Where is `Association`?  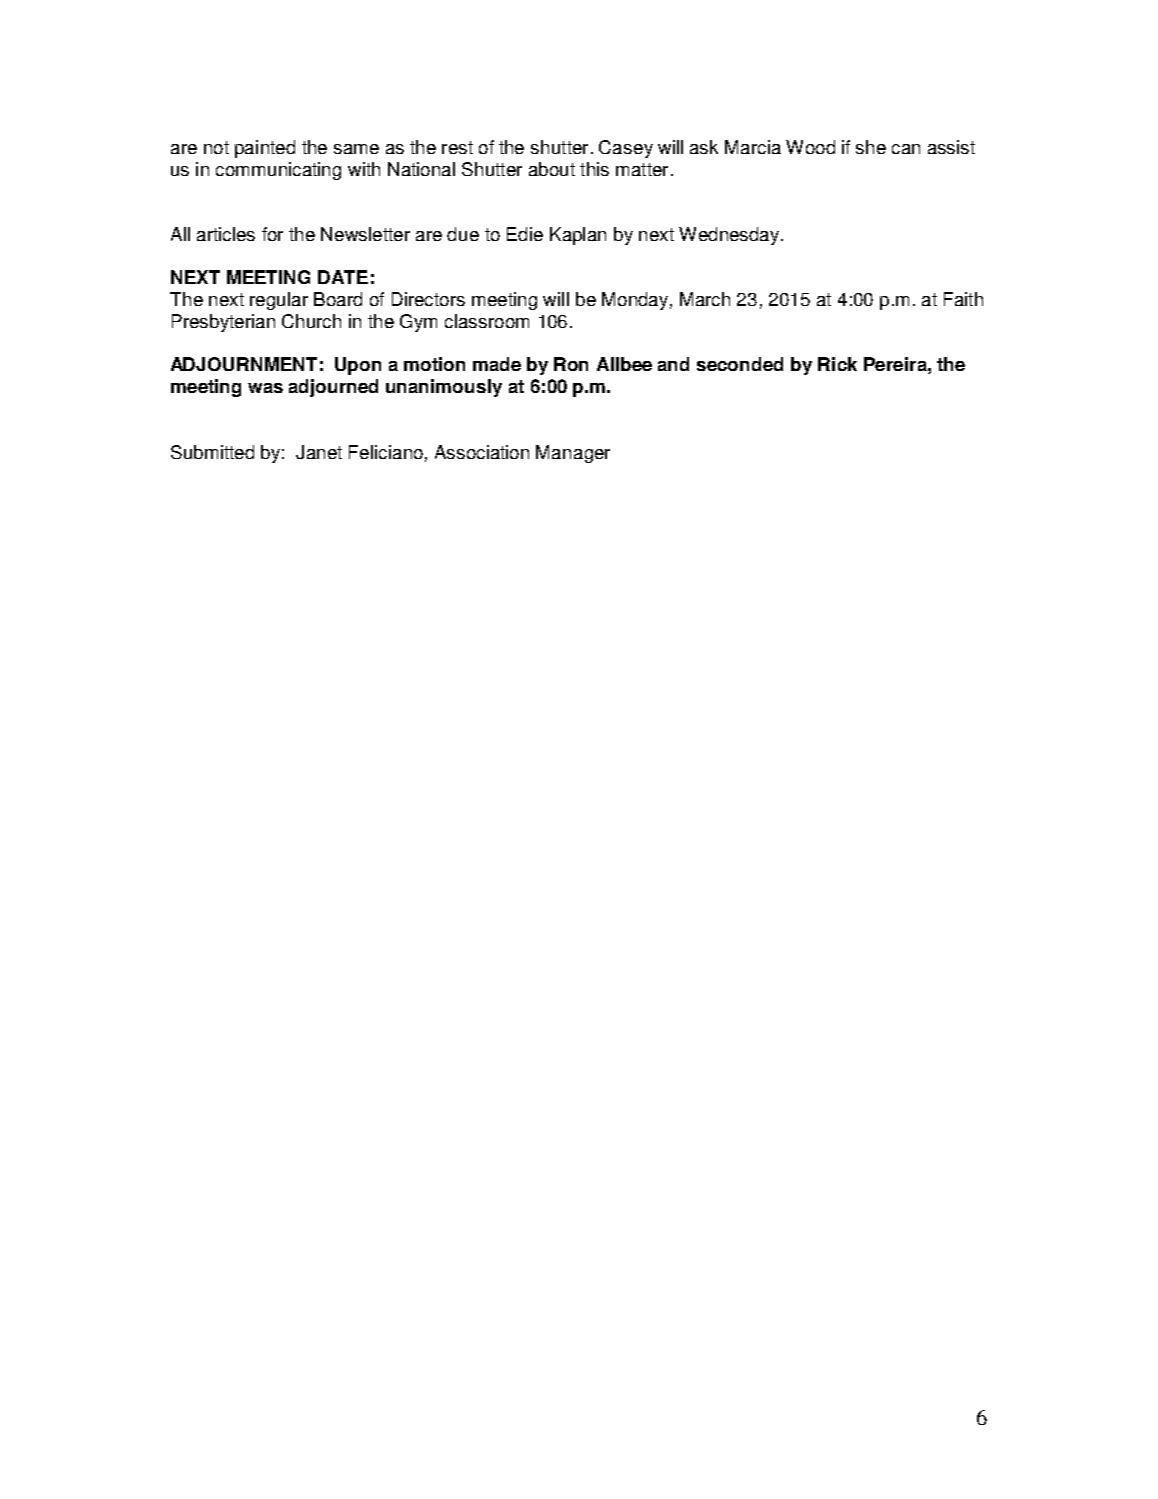 Association is located at coordinates (482, 452).
